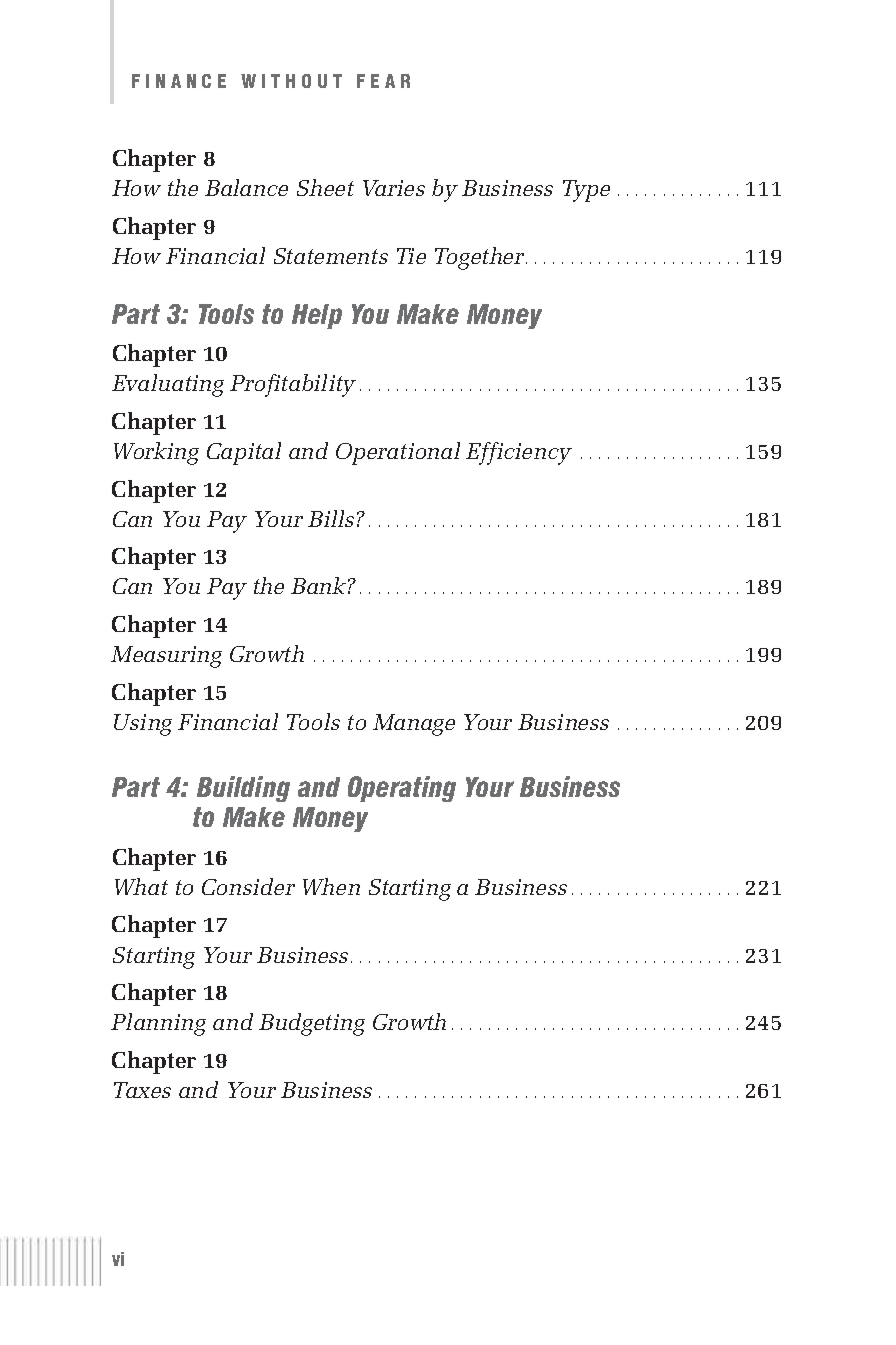 The image size is (896, 1345). Describe the element at coordinates (398, 453) in the screenshot. I see `Operational` at that location.
